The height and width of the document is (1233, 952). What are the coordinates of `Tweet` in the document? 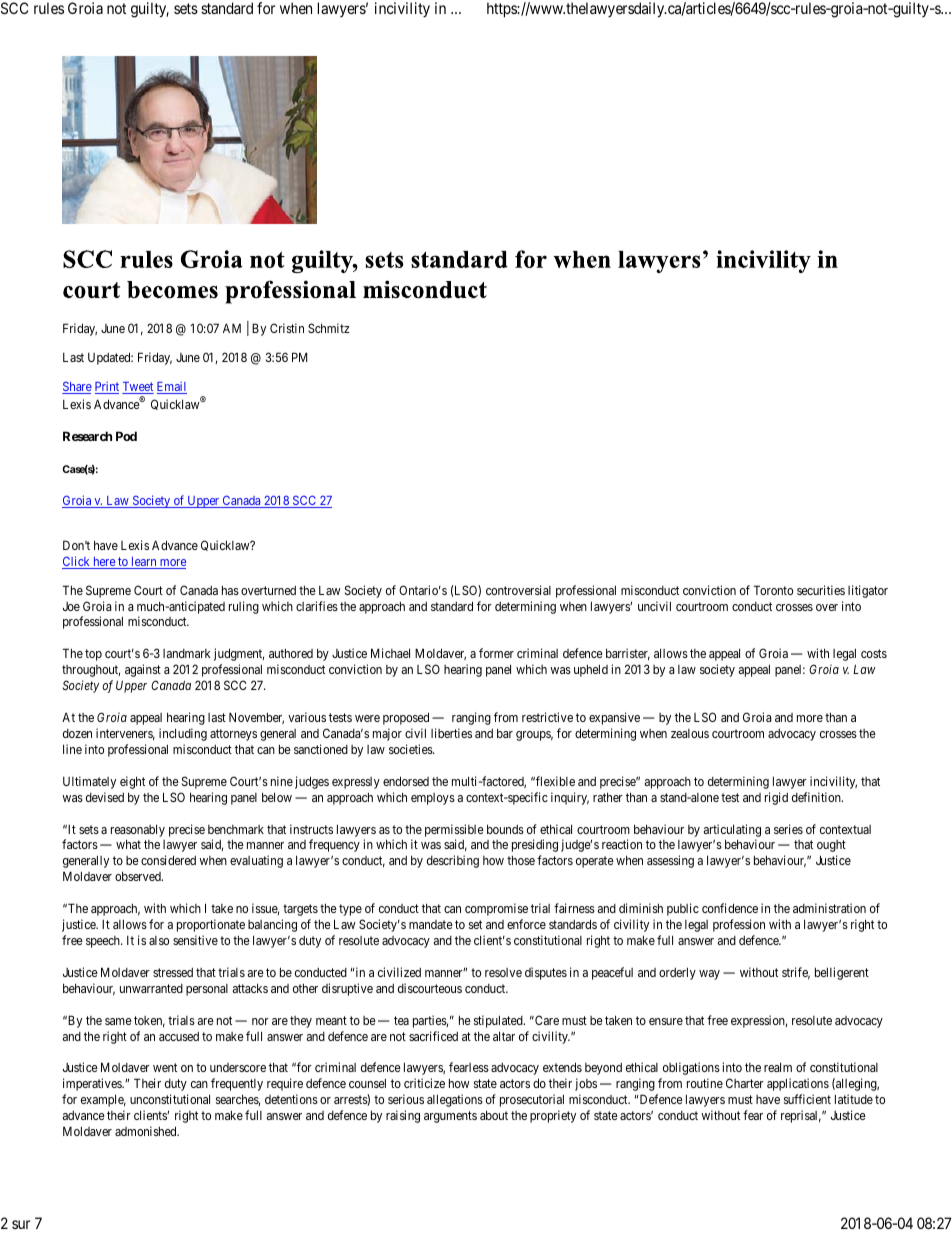 It's located at (138, 388).
